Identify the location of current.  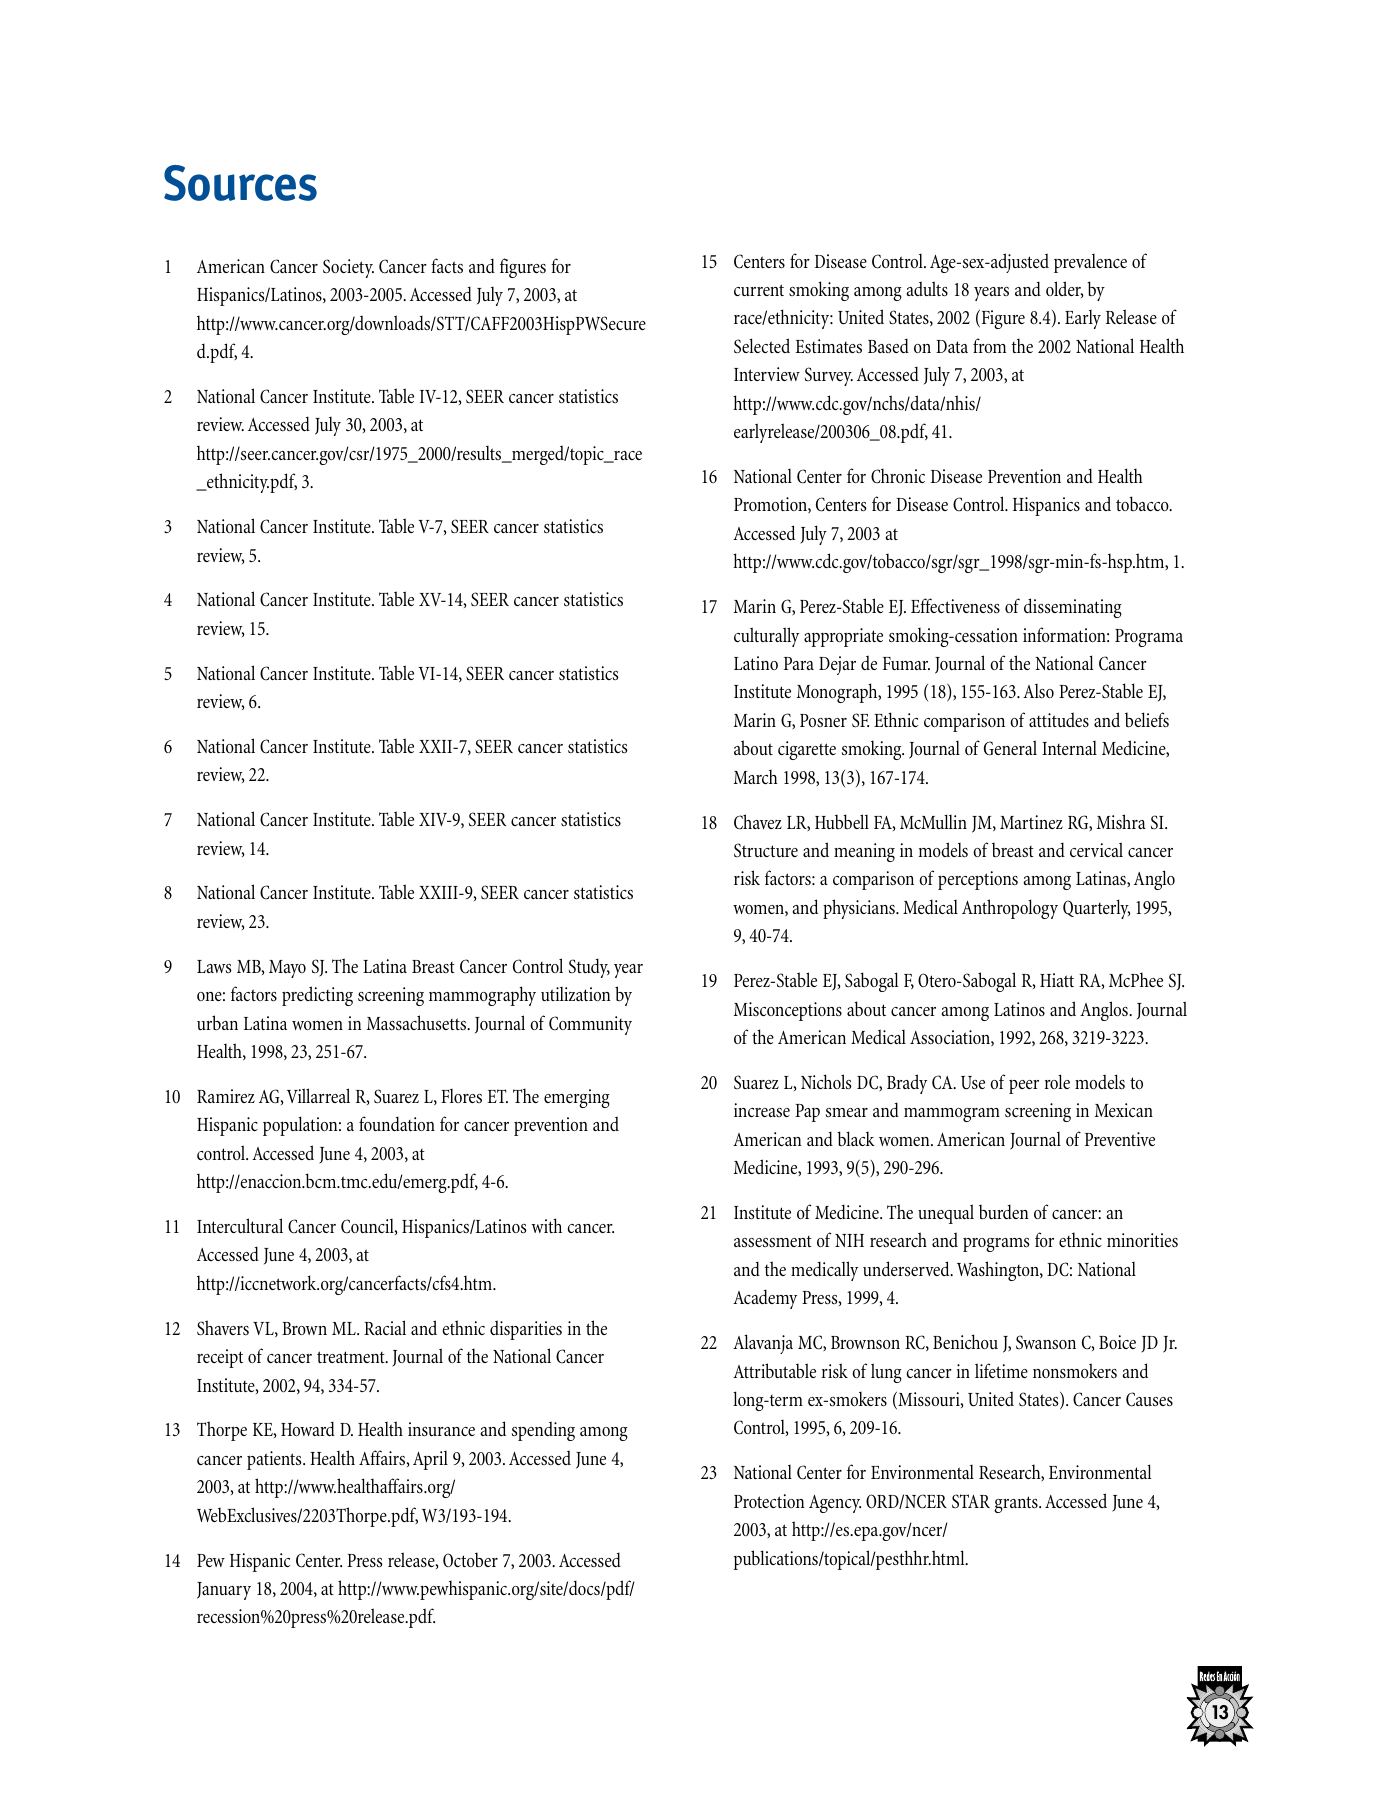
(759, 290).
